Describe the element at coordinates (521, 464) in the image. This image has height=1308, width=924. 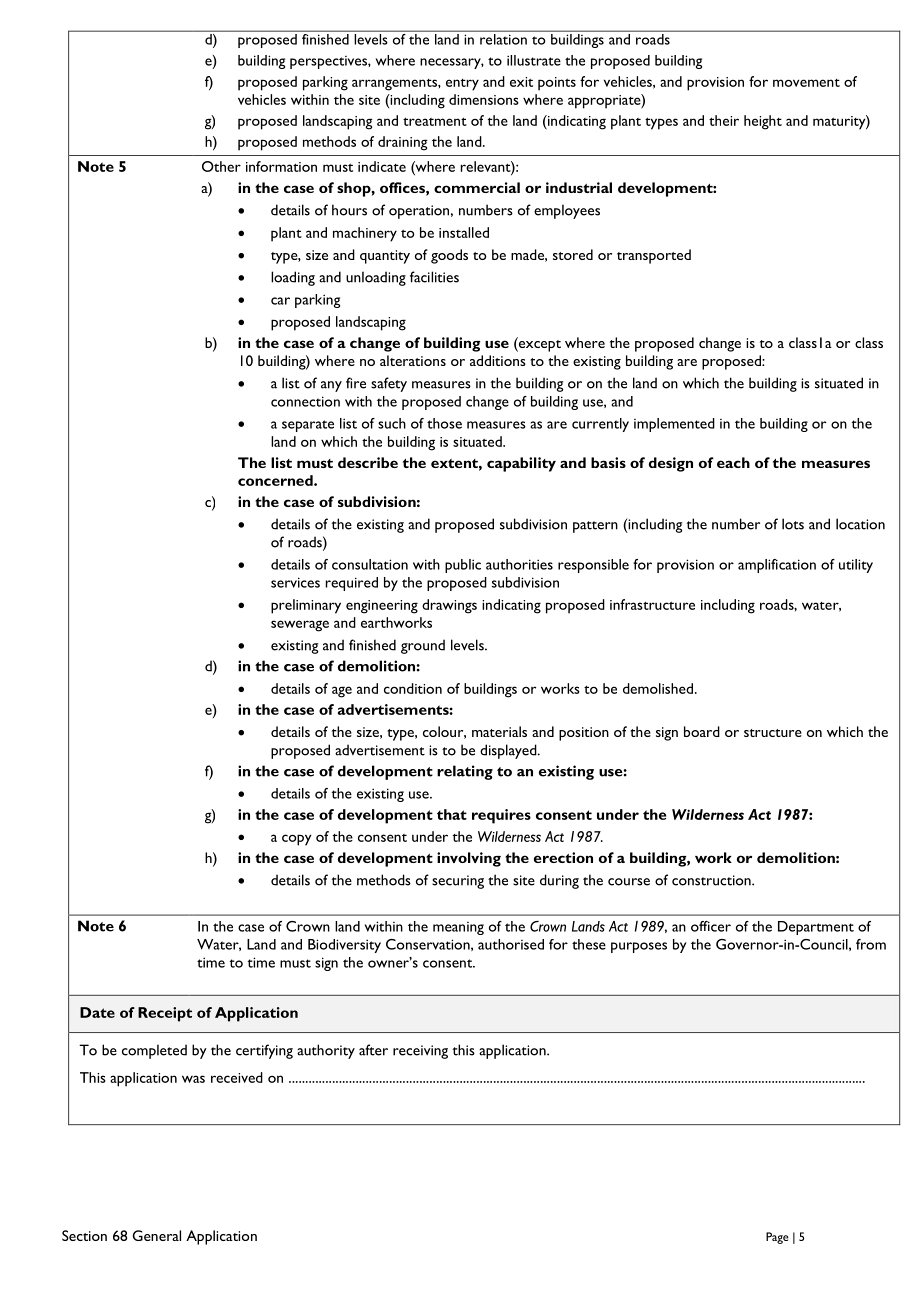
I see `capability` at that location.
